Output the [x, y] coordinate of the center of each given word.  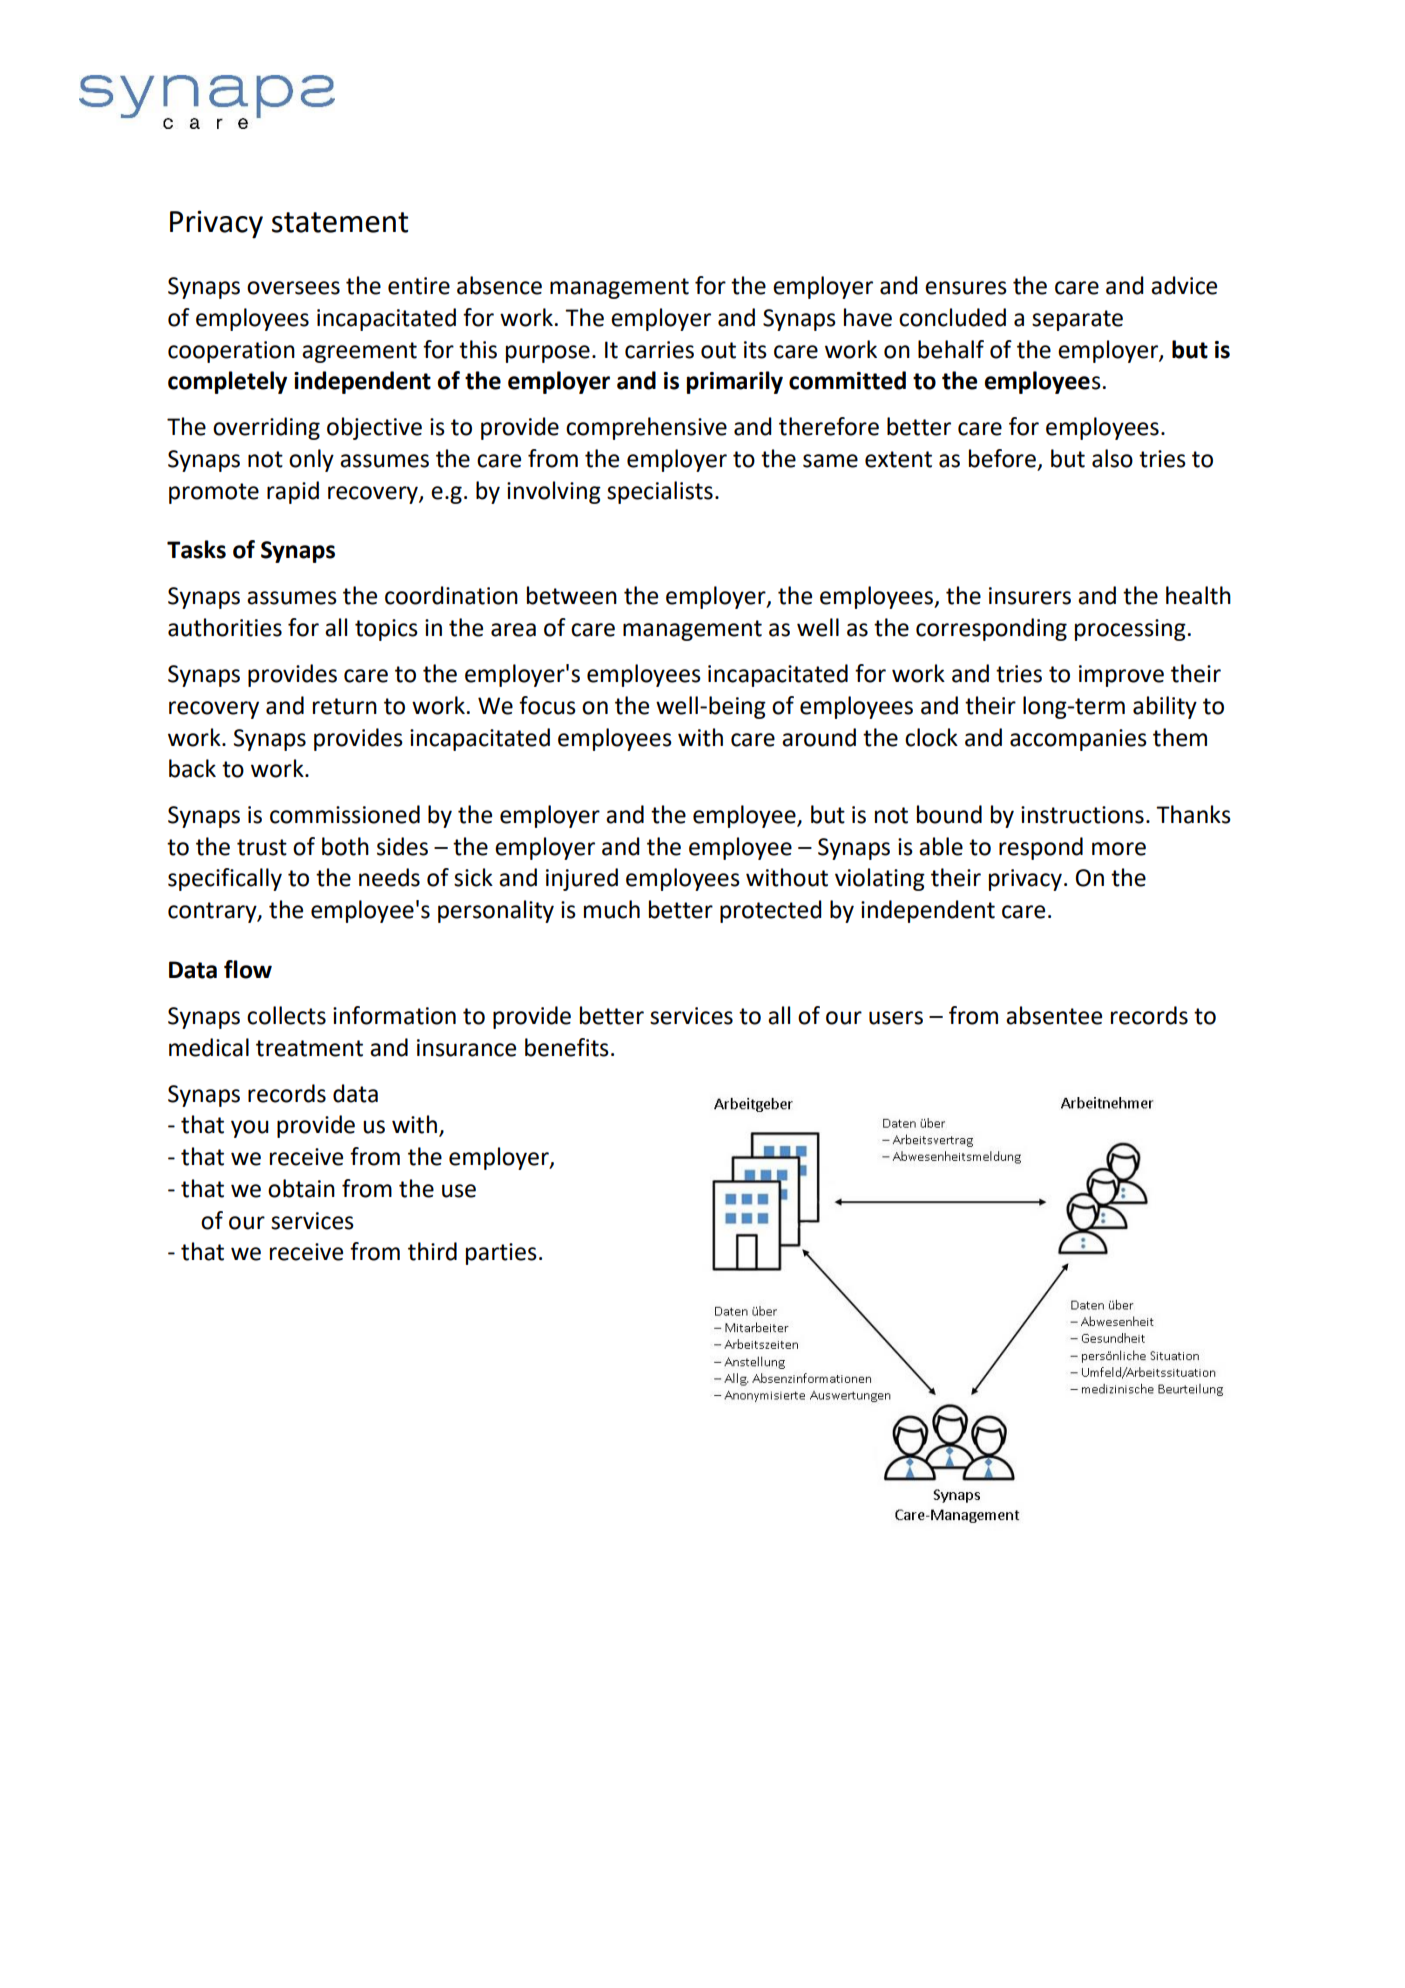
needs [389, 877]
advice [1184, 285]
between [572, 595]
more [1119, 849]
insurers [1030, 596]
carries [659, 350]
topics [386, 630]
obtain [301, 1188]
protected [771, 911]
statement [340, 222]
